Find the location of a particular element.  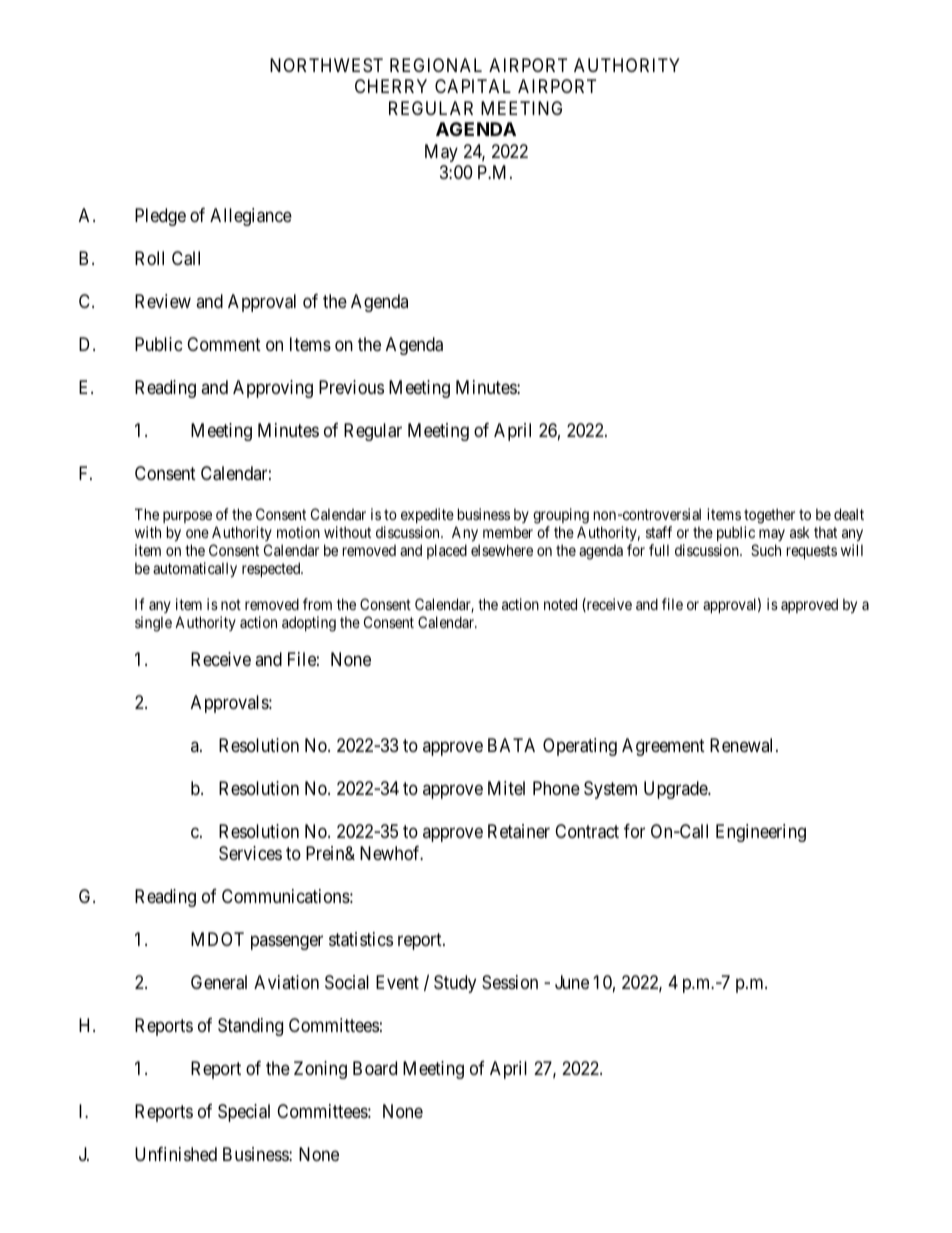

together is located at coordinates (769, 517).
